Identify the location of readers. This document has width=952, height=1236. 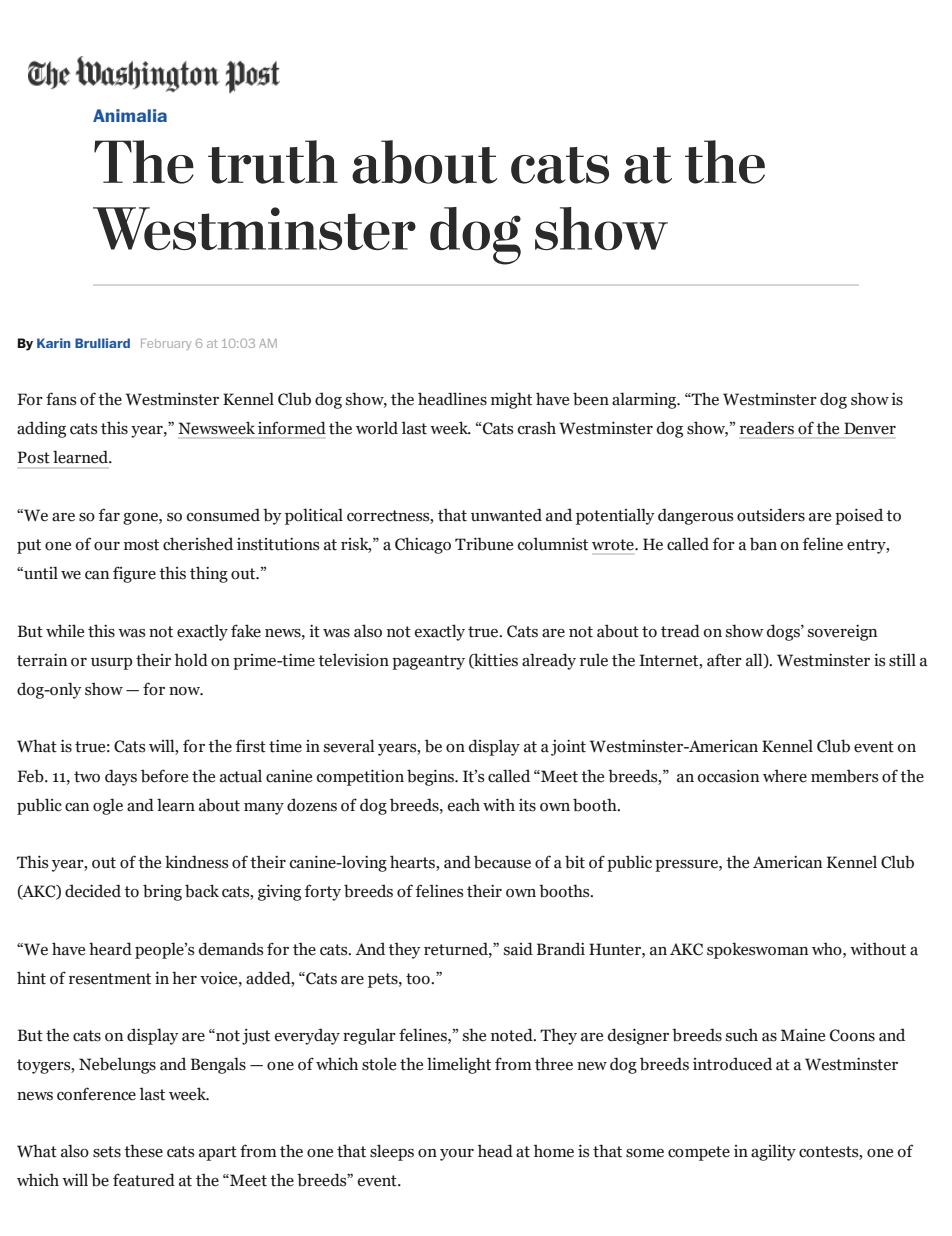
(767, 428).
